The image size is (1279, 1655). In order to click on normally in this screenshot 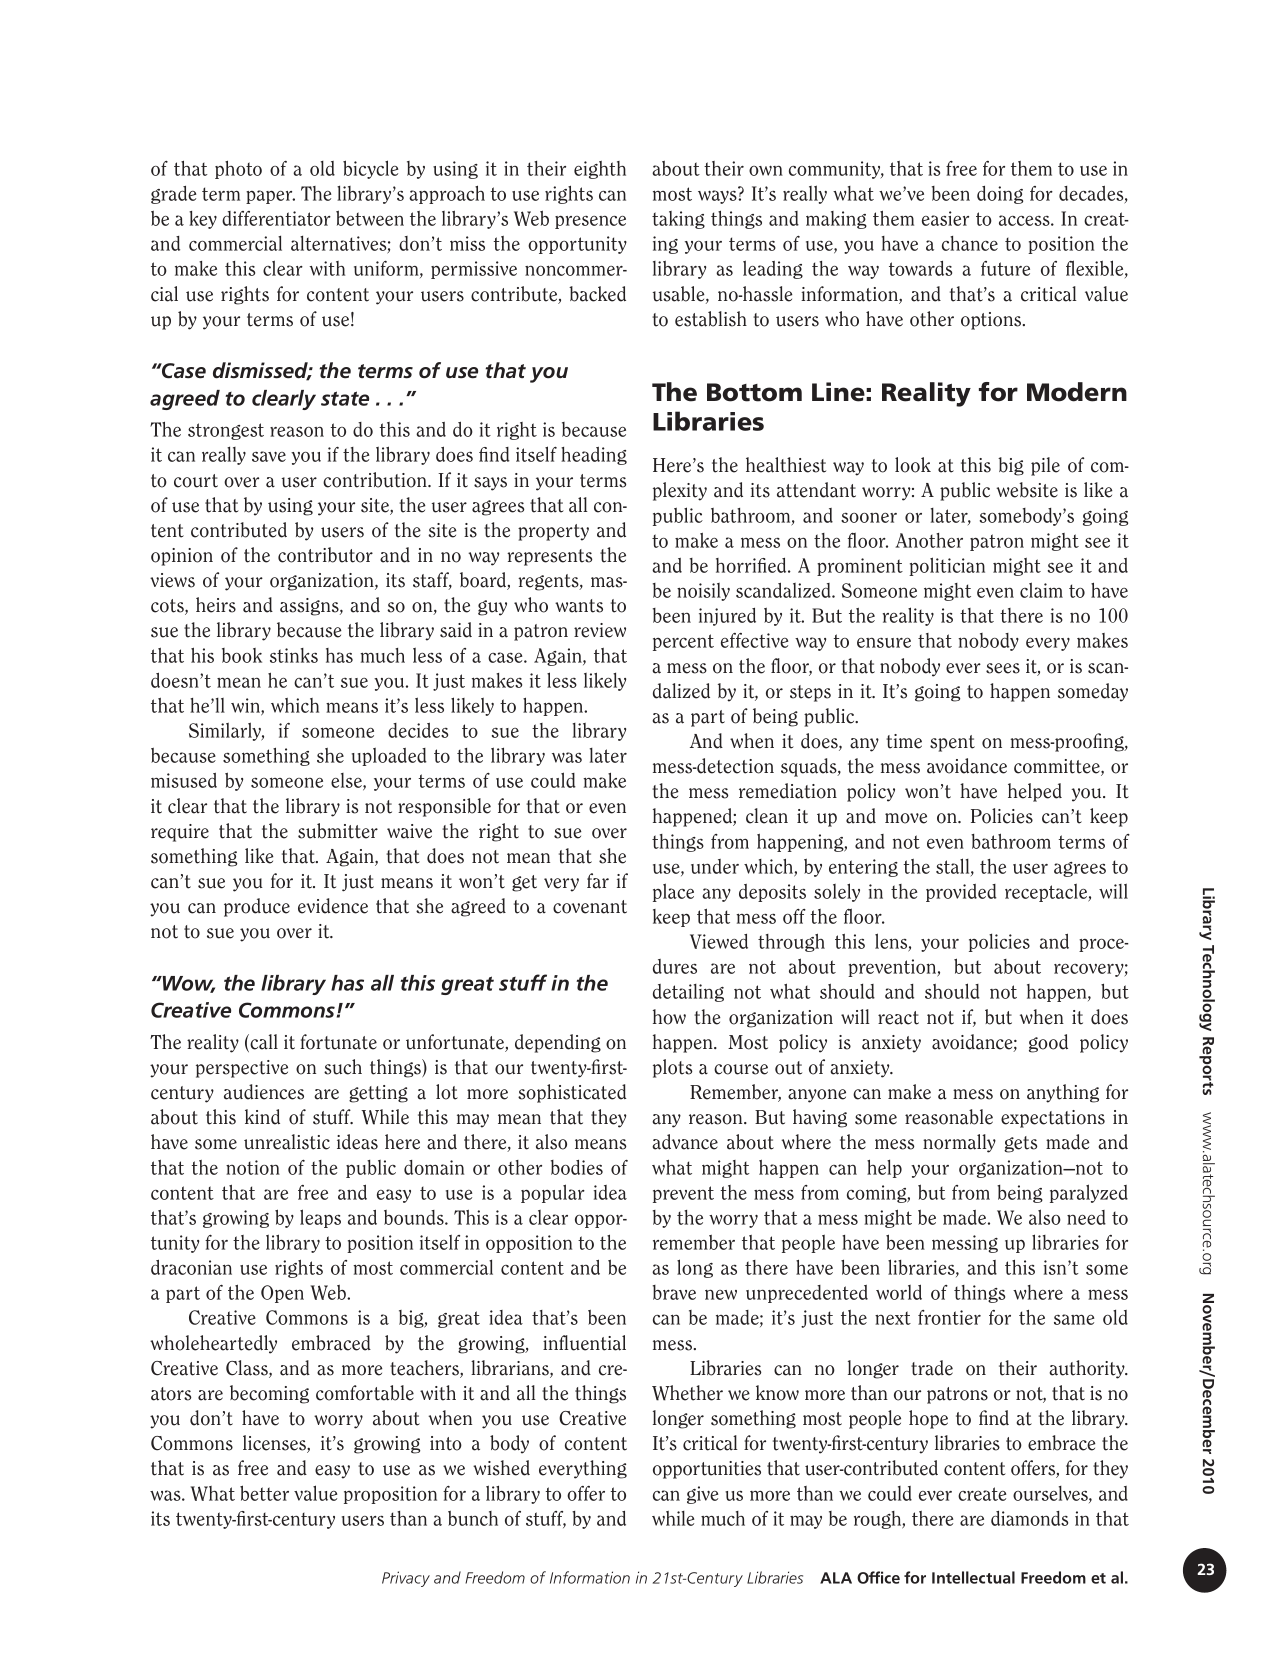, I will do `click(959, 1143)`.
